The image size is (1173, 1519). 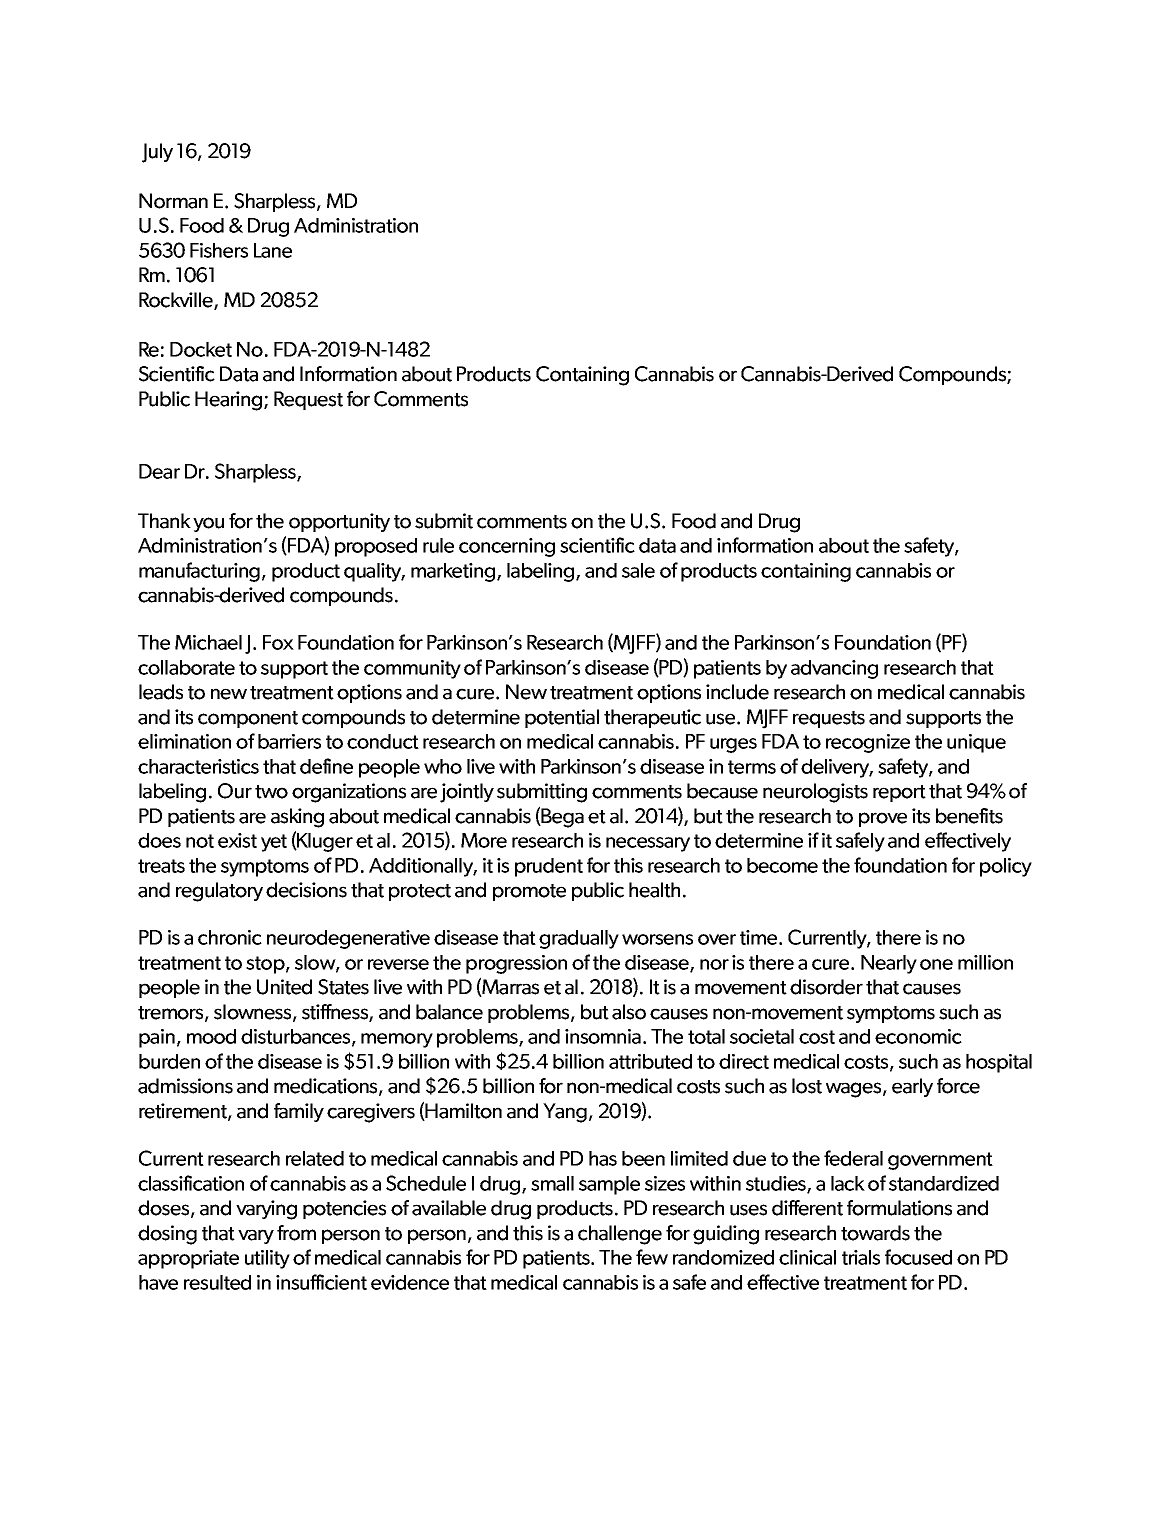 I want to click on utility, so click(x=267, y=1259).
